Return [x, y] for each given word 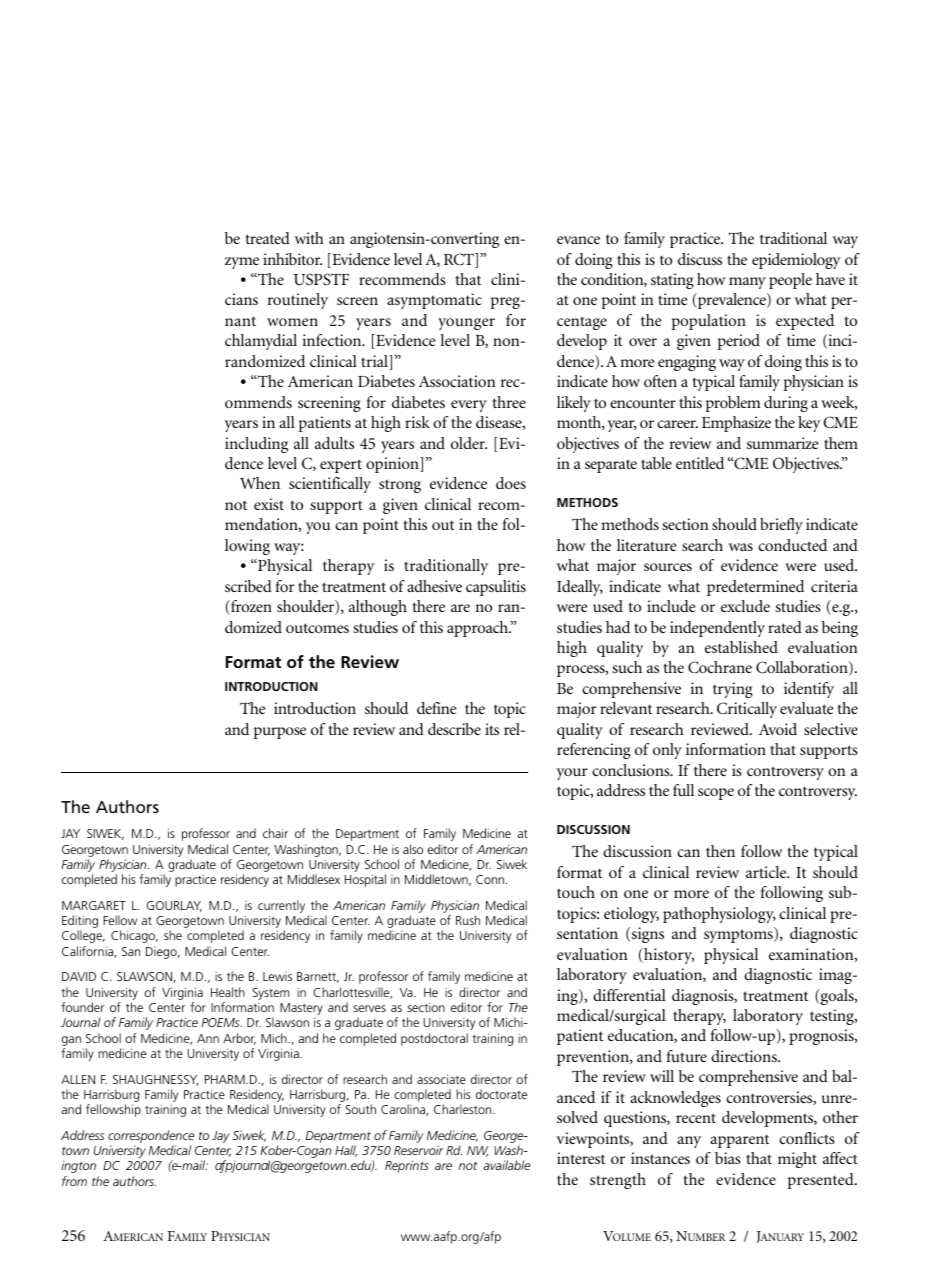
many [747, 283]
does [511, 483]
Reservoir [418, 1150]
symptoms [739, 936]
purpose [280, 733]
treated [268, 238]
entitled [700, 463]
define [436, 708]
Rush [468, 920]
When [260, 483]
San [131, 951]
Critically [747, 710]
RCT [460, 260]
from [74, 1181]
